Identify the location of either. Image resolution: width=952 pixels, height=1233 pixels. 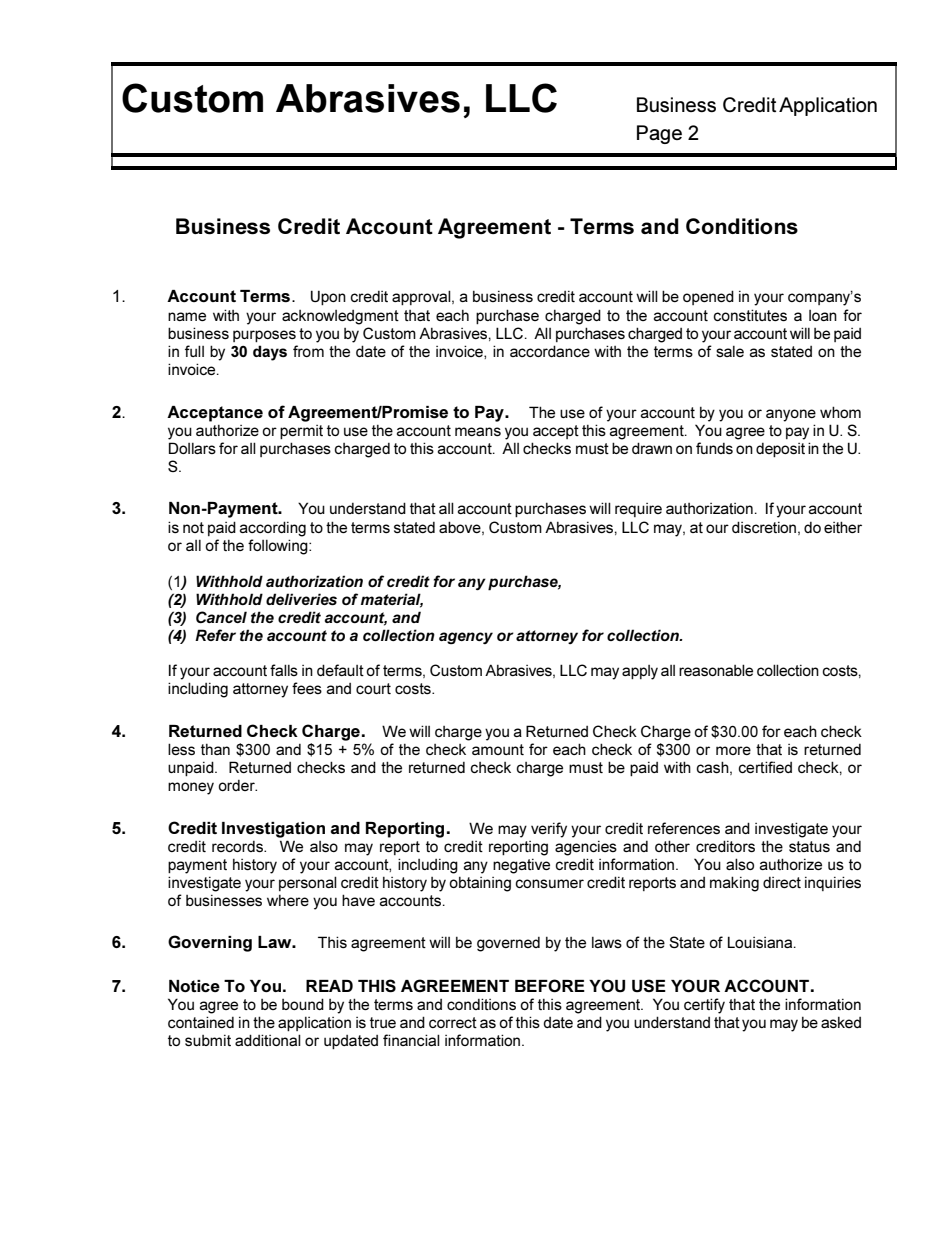
(843, 527).
